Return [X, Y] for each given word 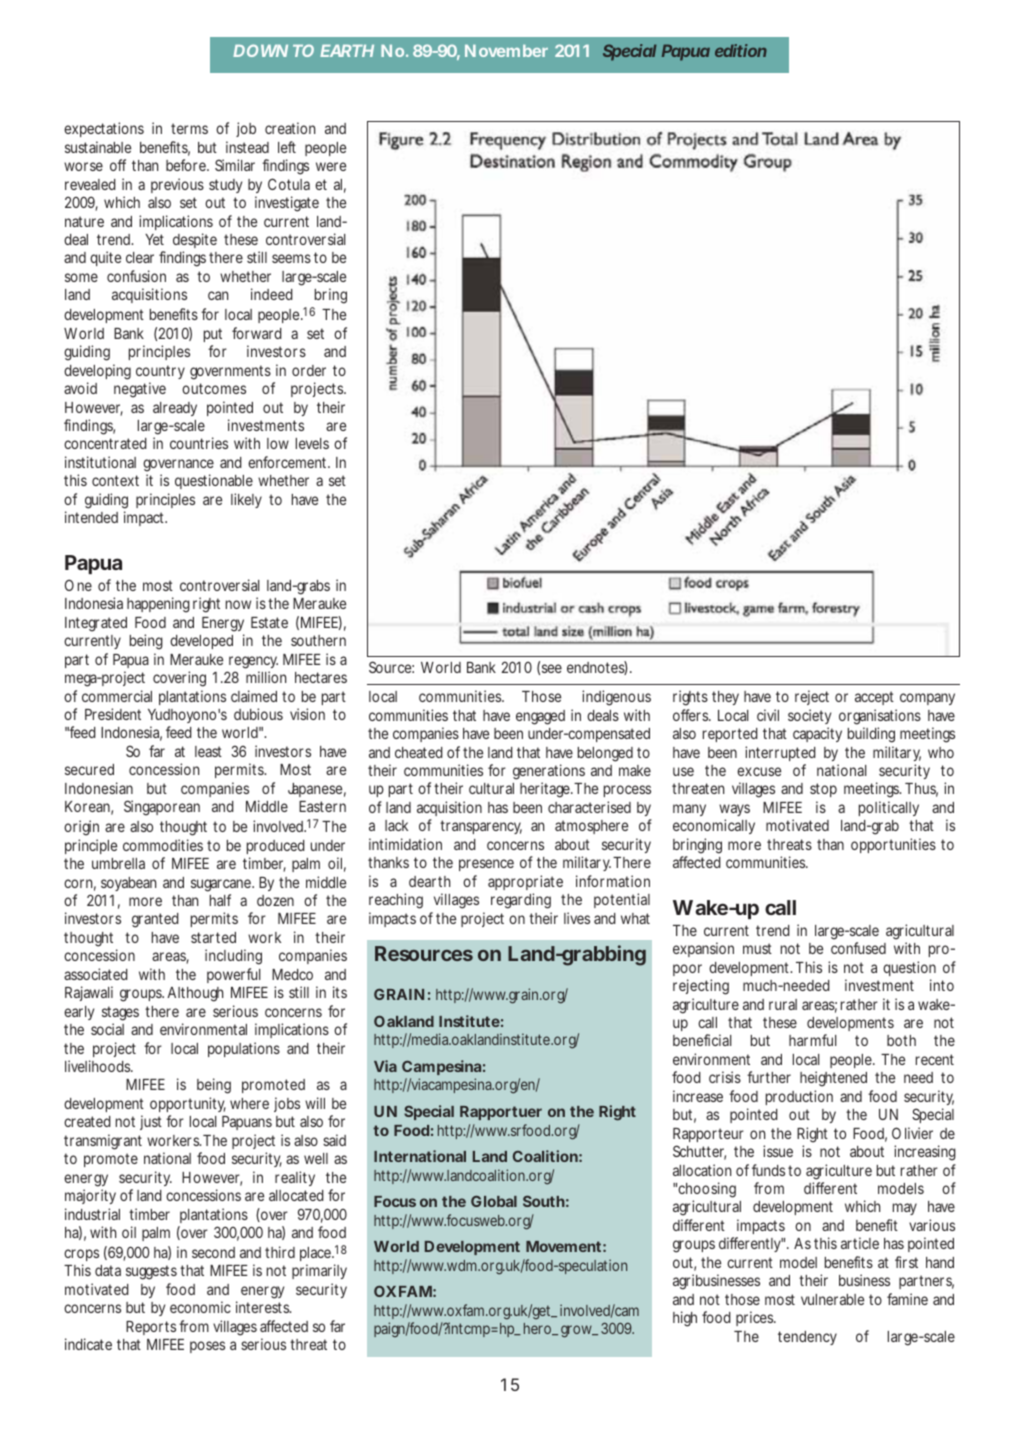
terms [189, 128]
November [506, 51]
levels [312, 443]
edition [741, 50]
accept [874, 698]
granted [155, 920]
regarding [521, 901]
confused [858, 948]
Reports [151, 1328]
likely [246, 500]
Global [494, 1201]
